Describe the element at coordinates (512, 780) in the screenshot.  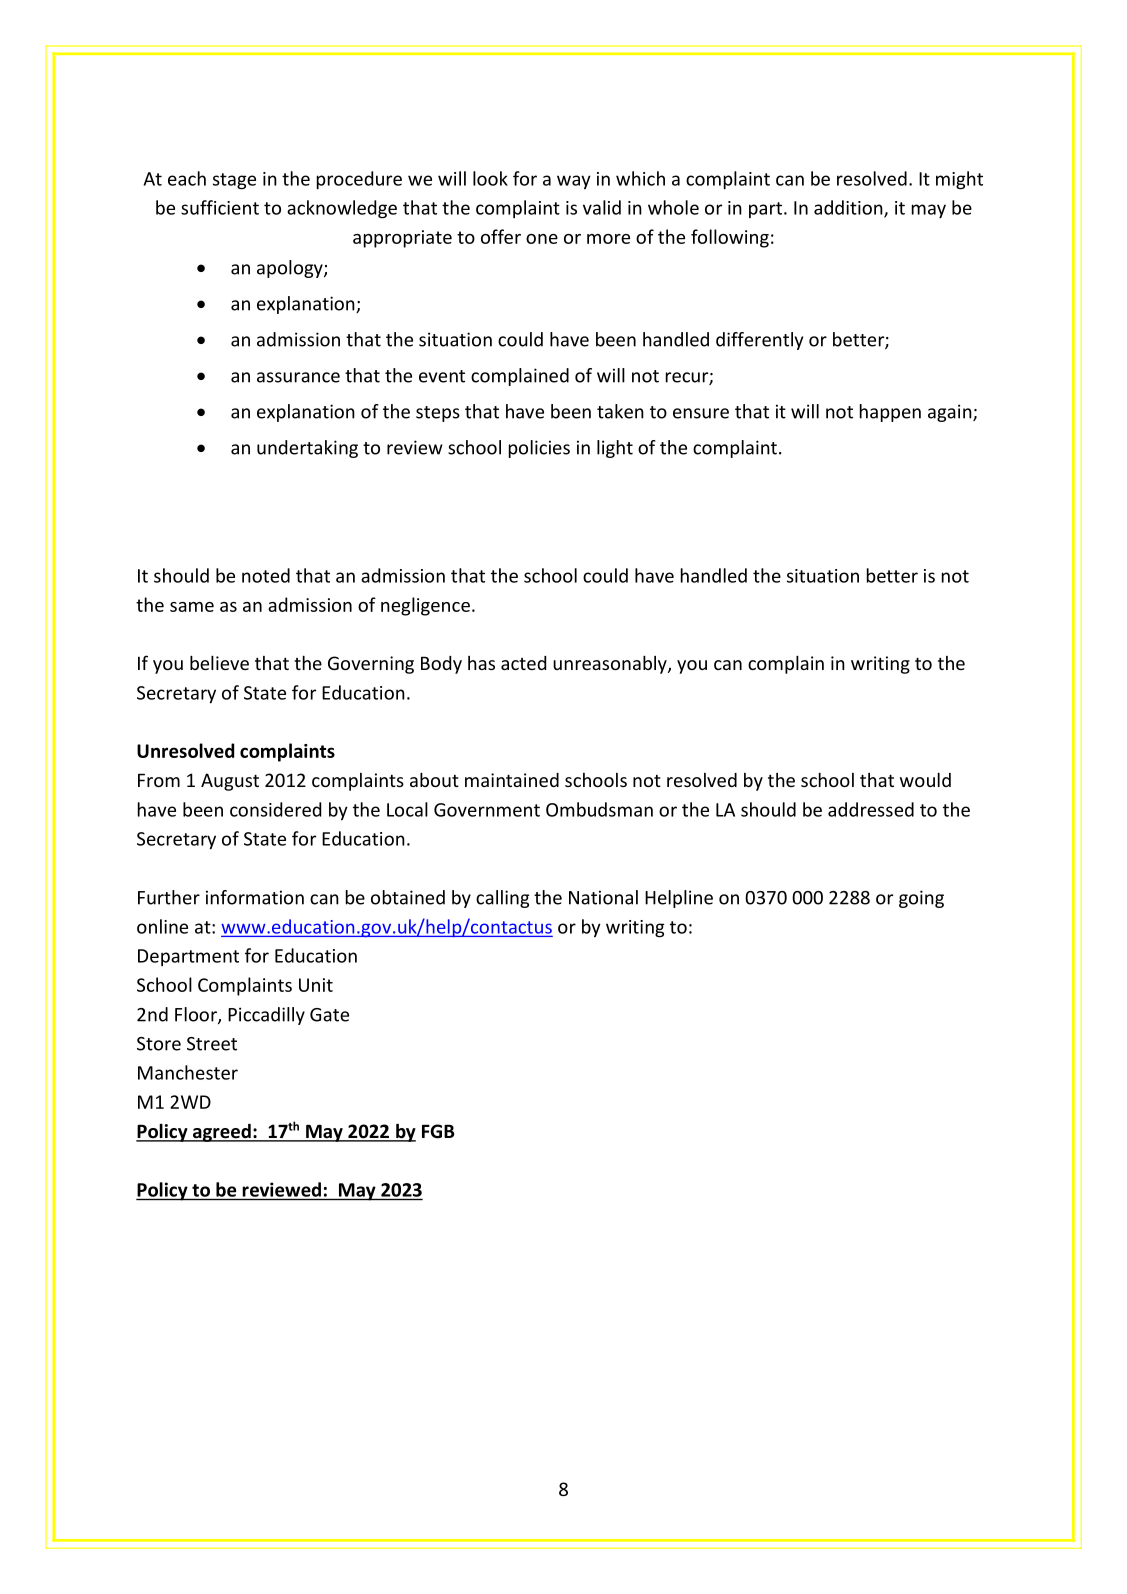
I see `maintained` at that location.
